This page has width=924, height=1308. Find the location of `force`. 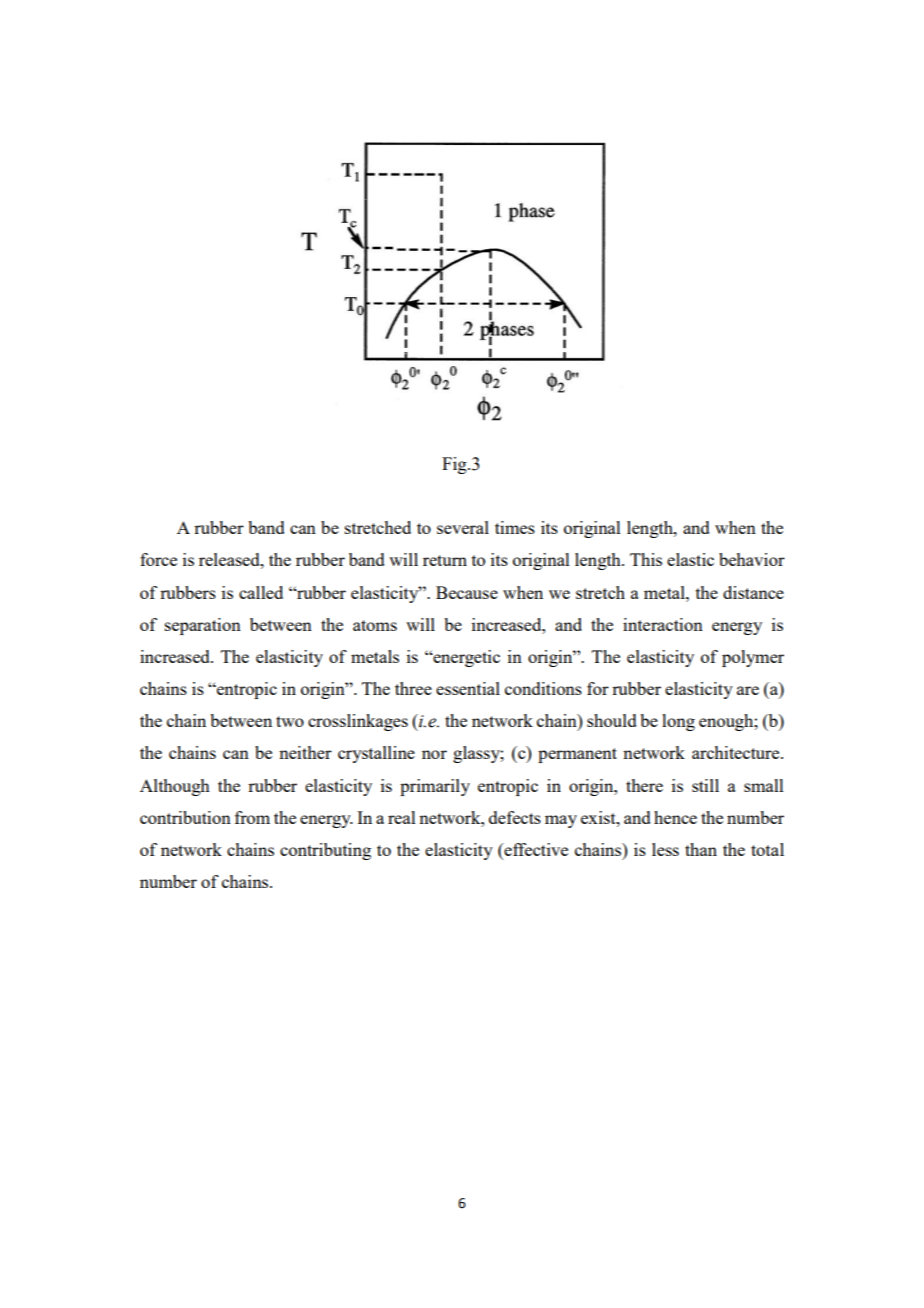

force is located at coordinates (158, 559).
